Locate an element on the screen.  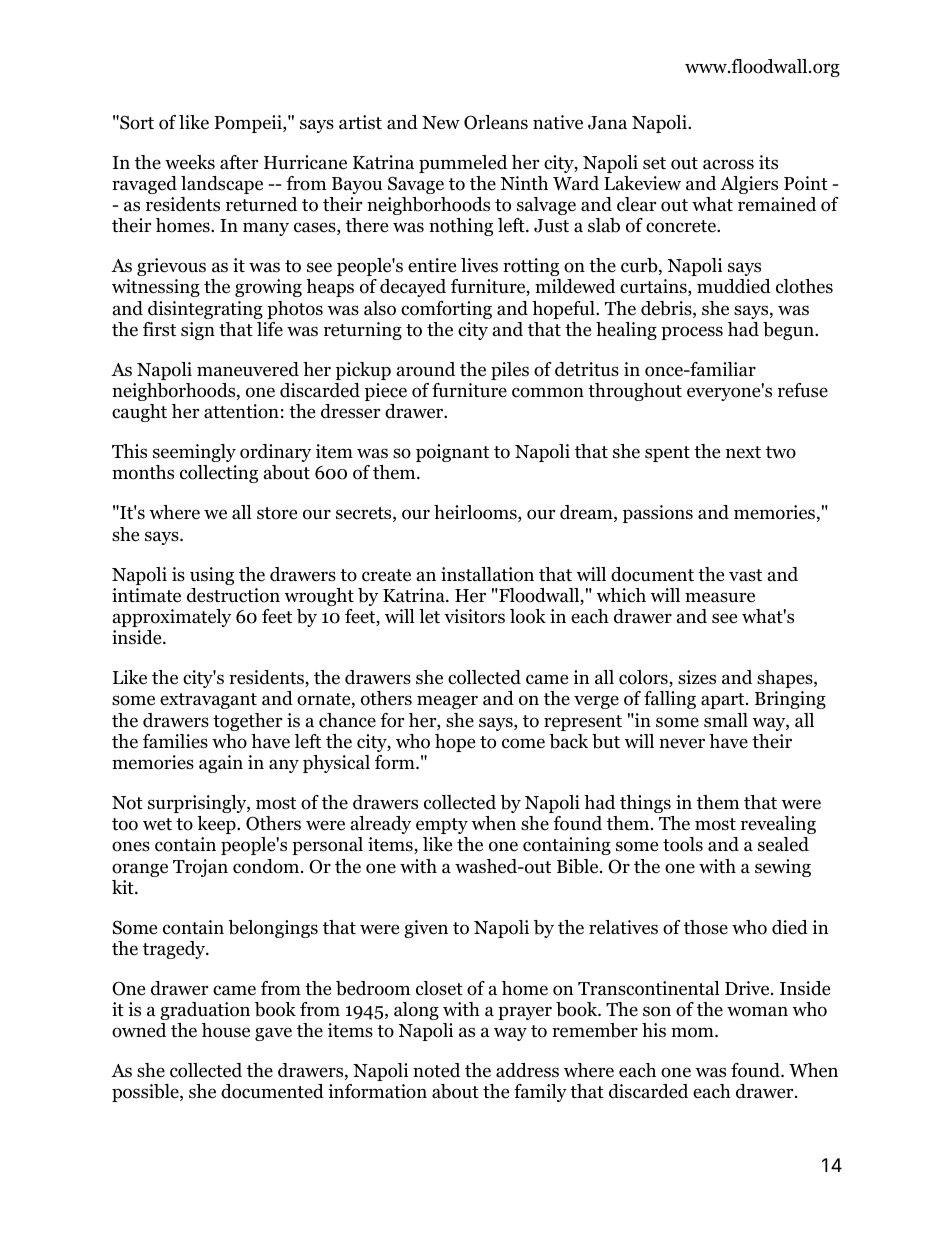
process is located at coordinates (692, 333).
